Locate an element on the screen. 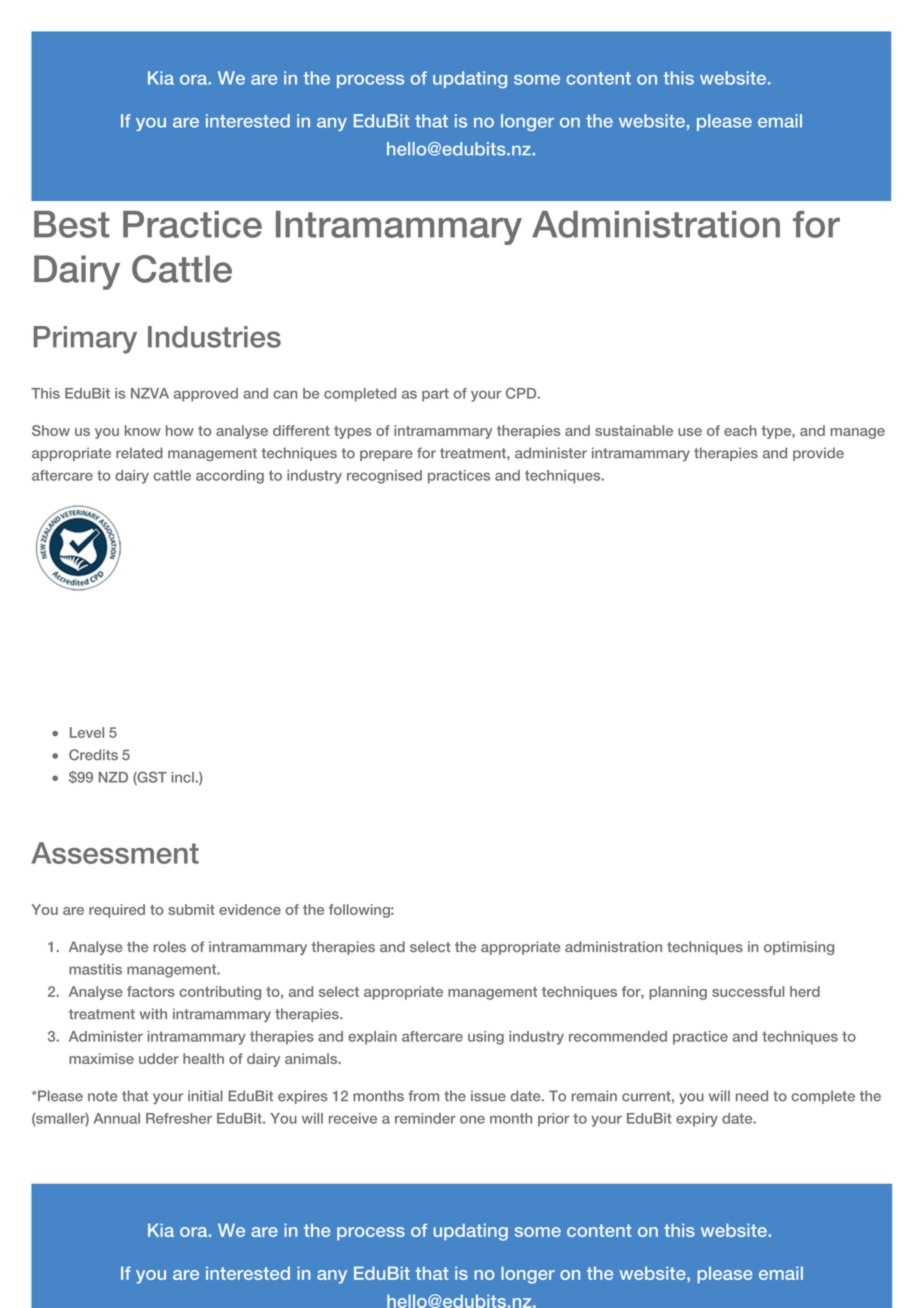  incl is located at coordinates (183, 777).
